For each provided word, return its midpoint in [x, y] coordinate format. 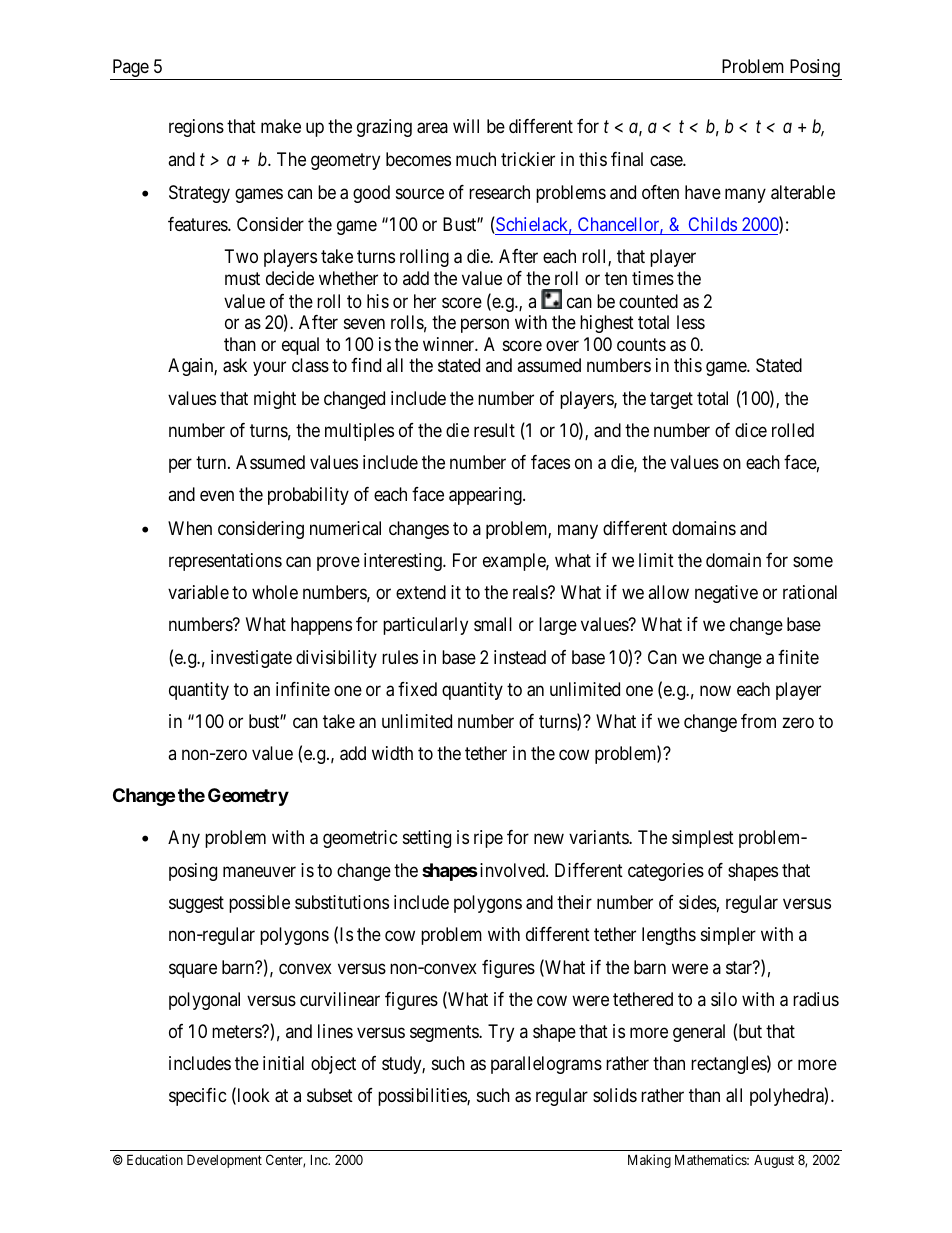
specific [198, 1097]
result [494, 430]
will [466, 126]
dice [751, 430]
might [275, 400]
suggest [196, 904]
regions [196, 128]
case [667, 160]
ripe [488, 839]
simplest [703, 839]
